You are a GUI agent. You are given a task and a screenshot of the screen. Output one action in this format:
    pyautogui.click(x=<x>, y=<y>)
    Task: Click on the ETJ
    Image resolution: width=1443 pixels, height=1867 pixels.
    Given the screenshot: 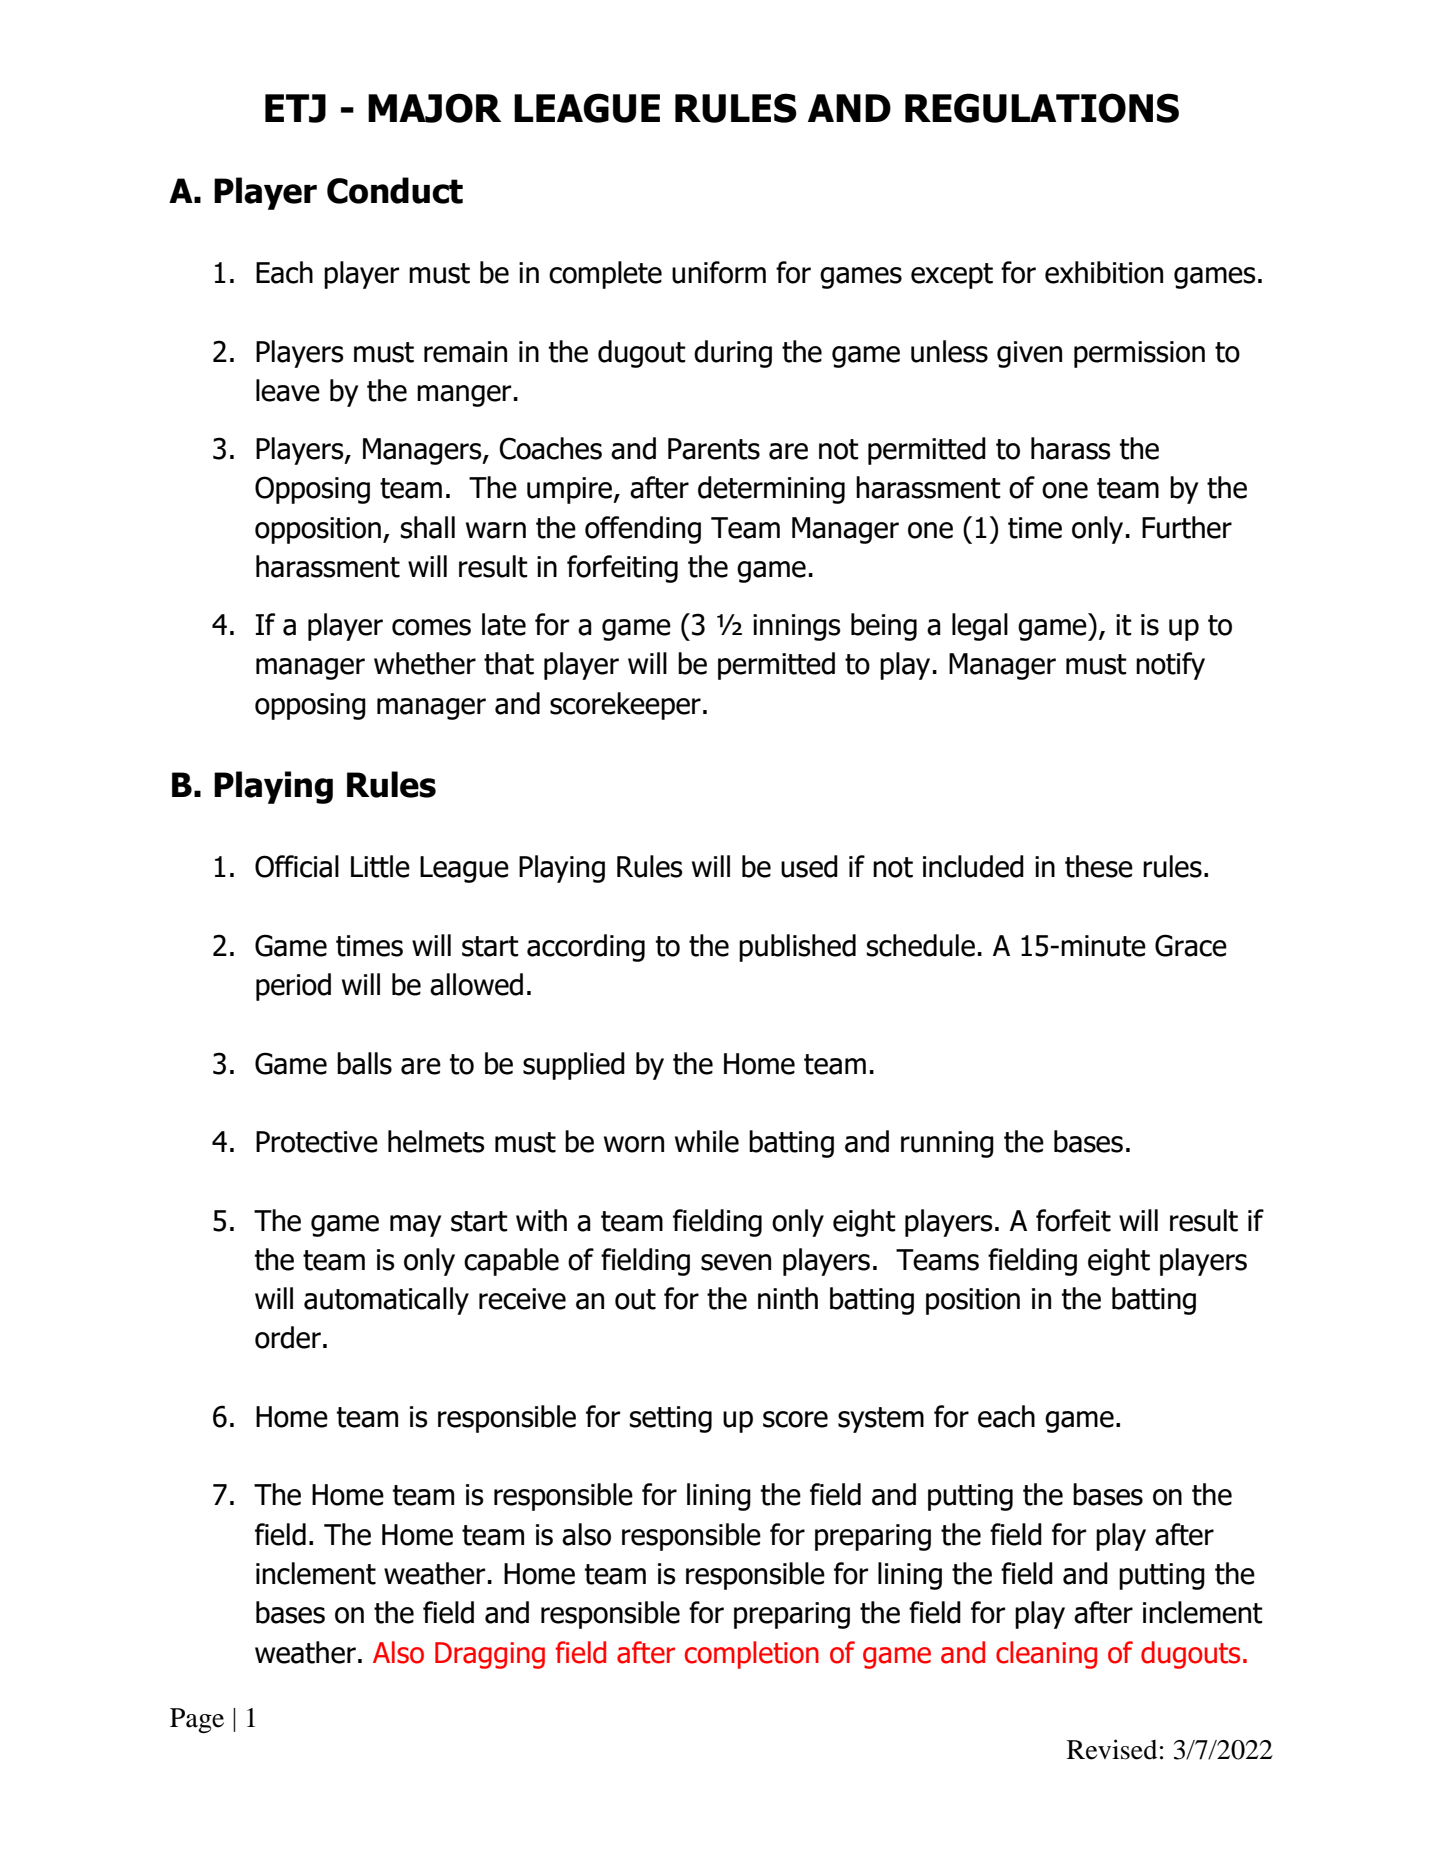 What is the action you would take?
    pyautogui.click(x=295, y=108)
